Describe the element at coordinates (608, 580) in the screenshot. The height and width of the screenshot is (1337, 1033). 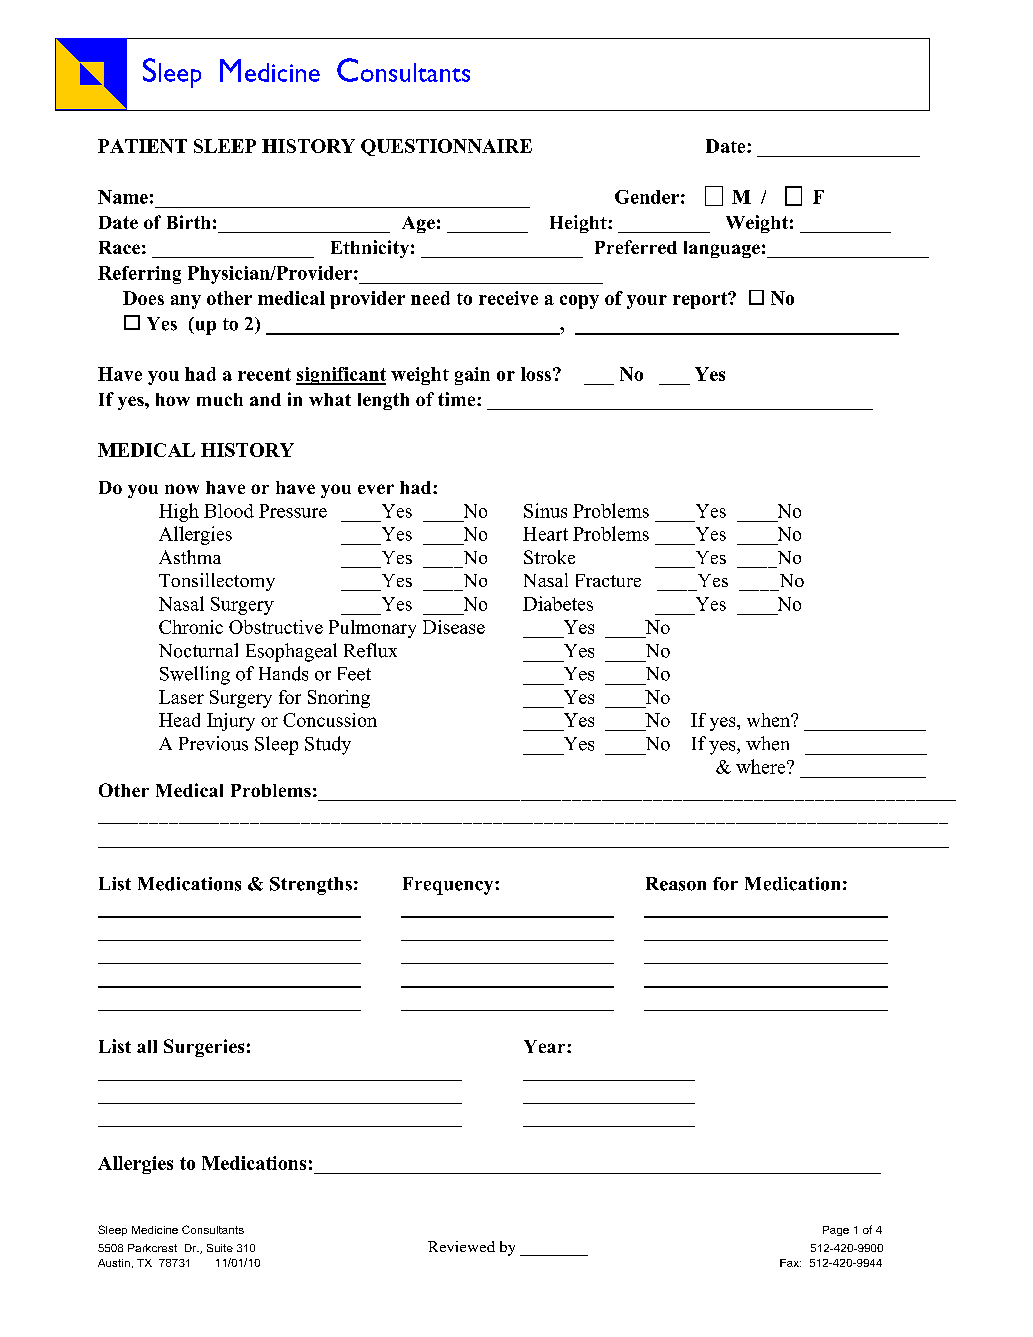
I see `Fracture` at that location.
